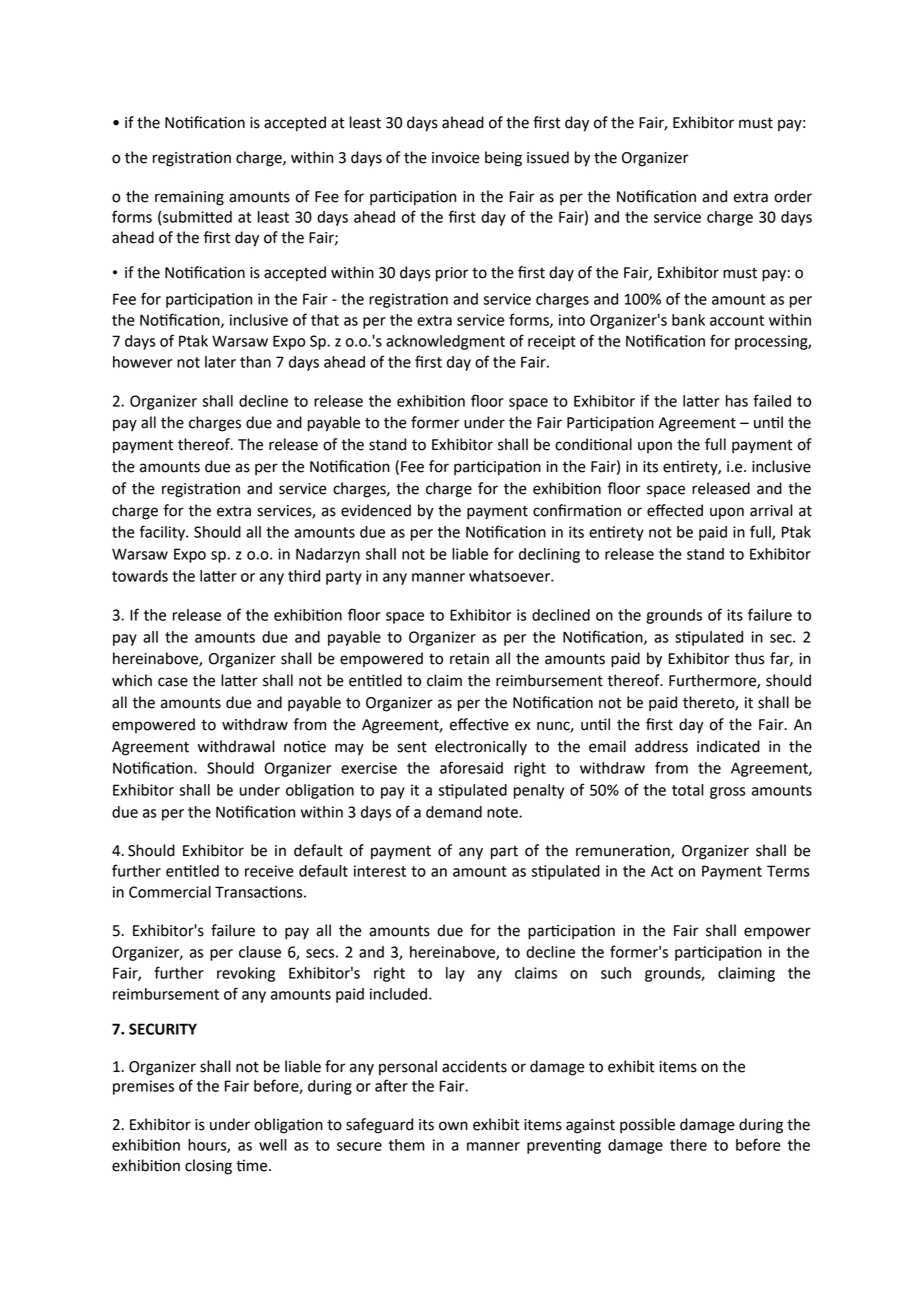  What do you see at coordinates (260, 952) in the screenshot?
I see `clause` at bounding box center [260, 952].
